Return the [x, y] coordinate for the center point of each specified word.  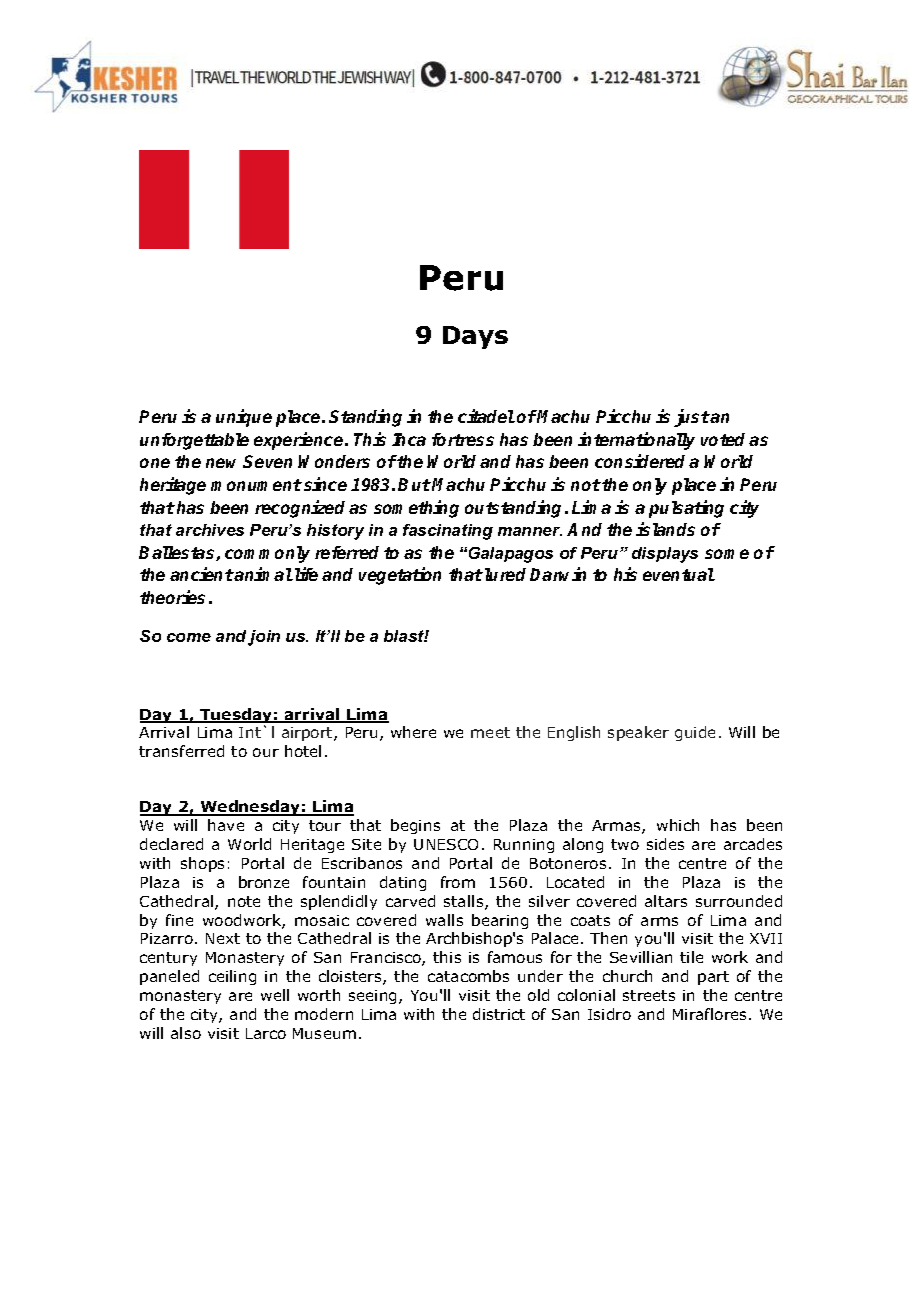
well [275, 995]
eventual [679, 574]
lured [505, 574]
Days [475, 337]
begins [415, 826]
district [499, 1014]
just [692, 418]
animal [263, 574]
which [678, 825]
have [226, 825]
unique [244, 418]
